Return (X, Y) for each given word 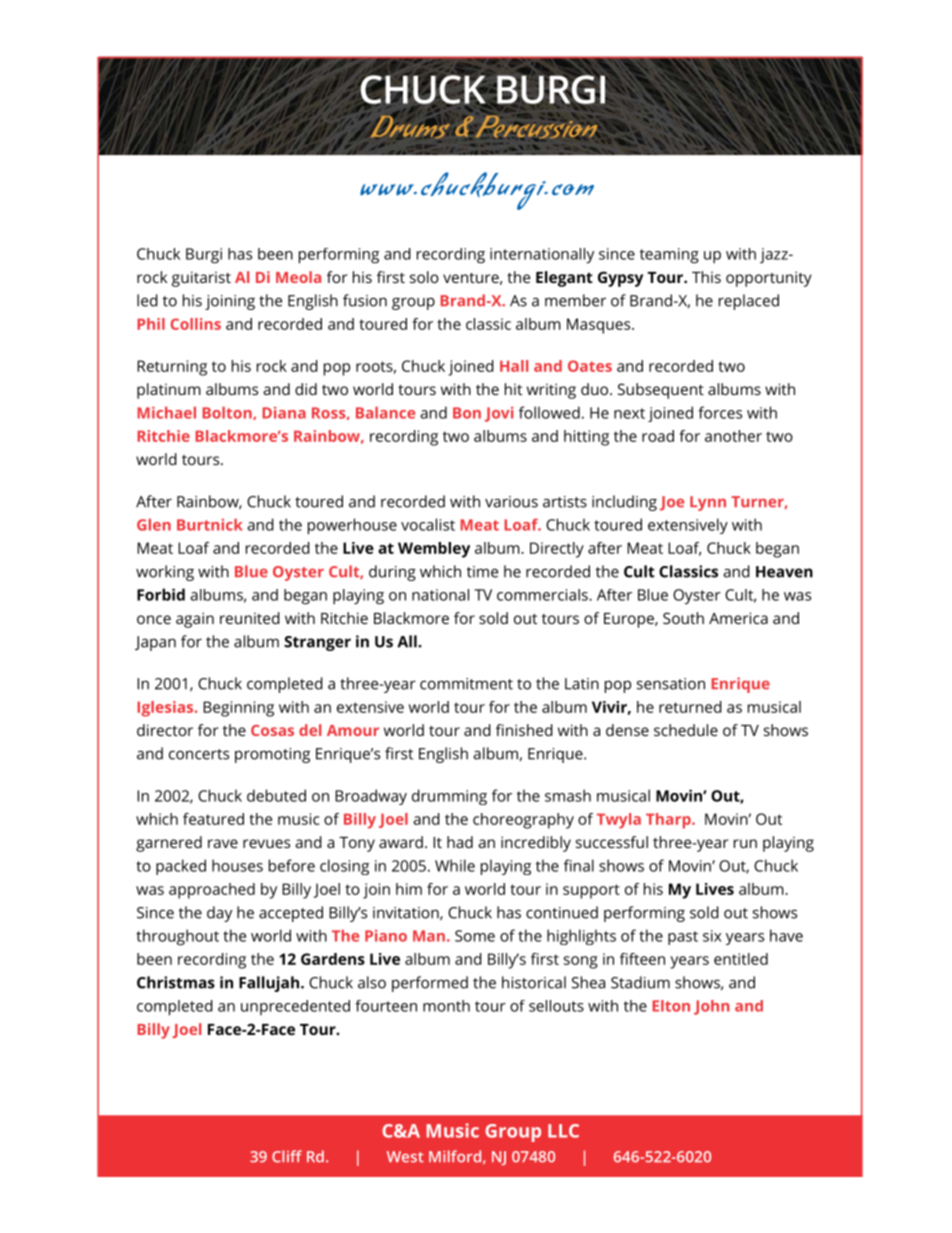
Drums (410, 126)
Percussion (536, 127)
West (405, 1157)
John (711, 1007)
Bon (467, 413)
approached (212, 891)
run (745, 843)
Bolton (228, 413)
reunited (250, 618)
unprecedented (295, 1007)
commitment (466, 684)
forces (720, 412)
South (683, 618)
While (455, 865)
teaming (669, 256)
